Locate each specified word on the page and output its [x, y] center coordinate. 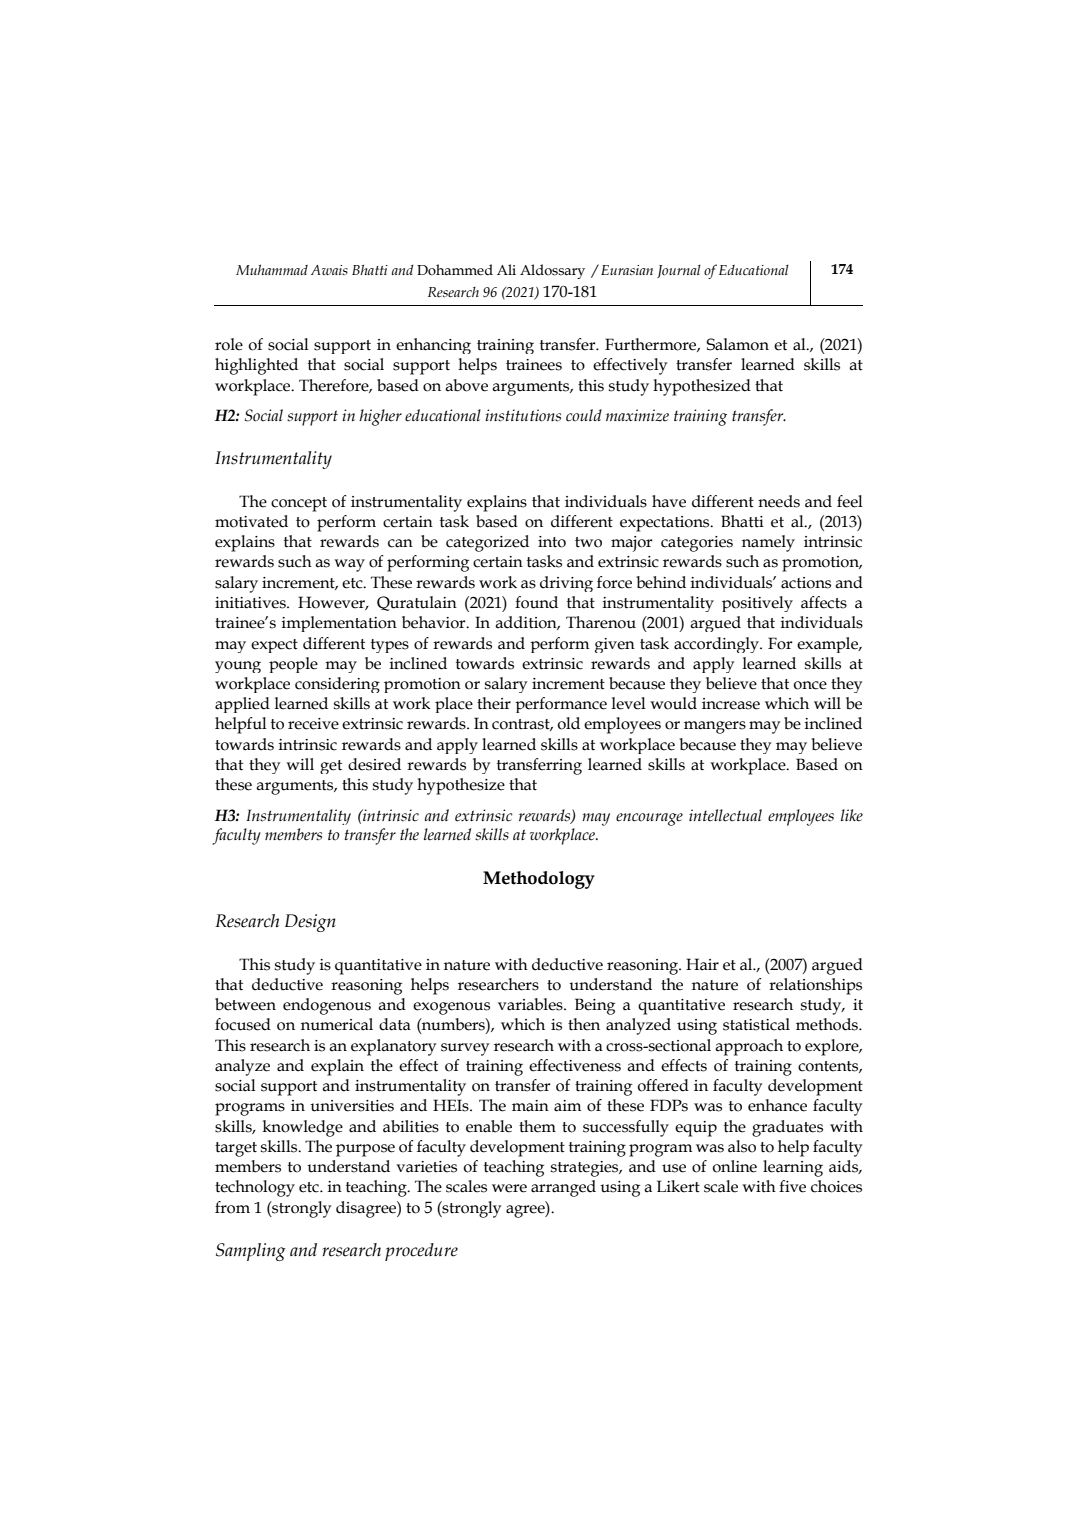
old [568, 723]
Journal [679, 271]
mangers [715, 727]
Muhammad [272, 269]
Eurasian [627, 270]
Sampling [251, 1252]
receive [313, 724]
